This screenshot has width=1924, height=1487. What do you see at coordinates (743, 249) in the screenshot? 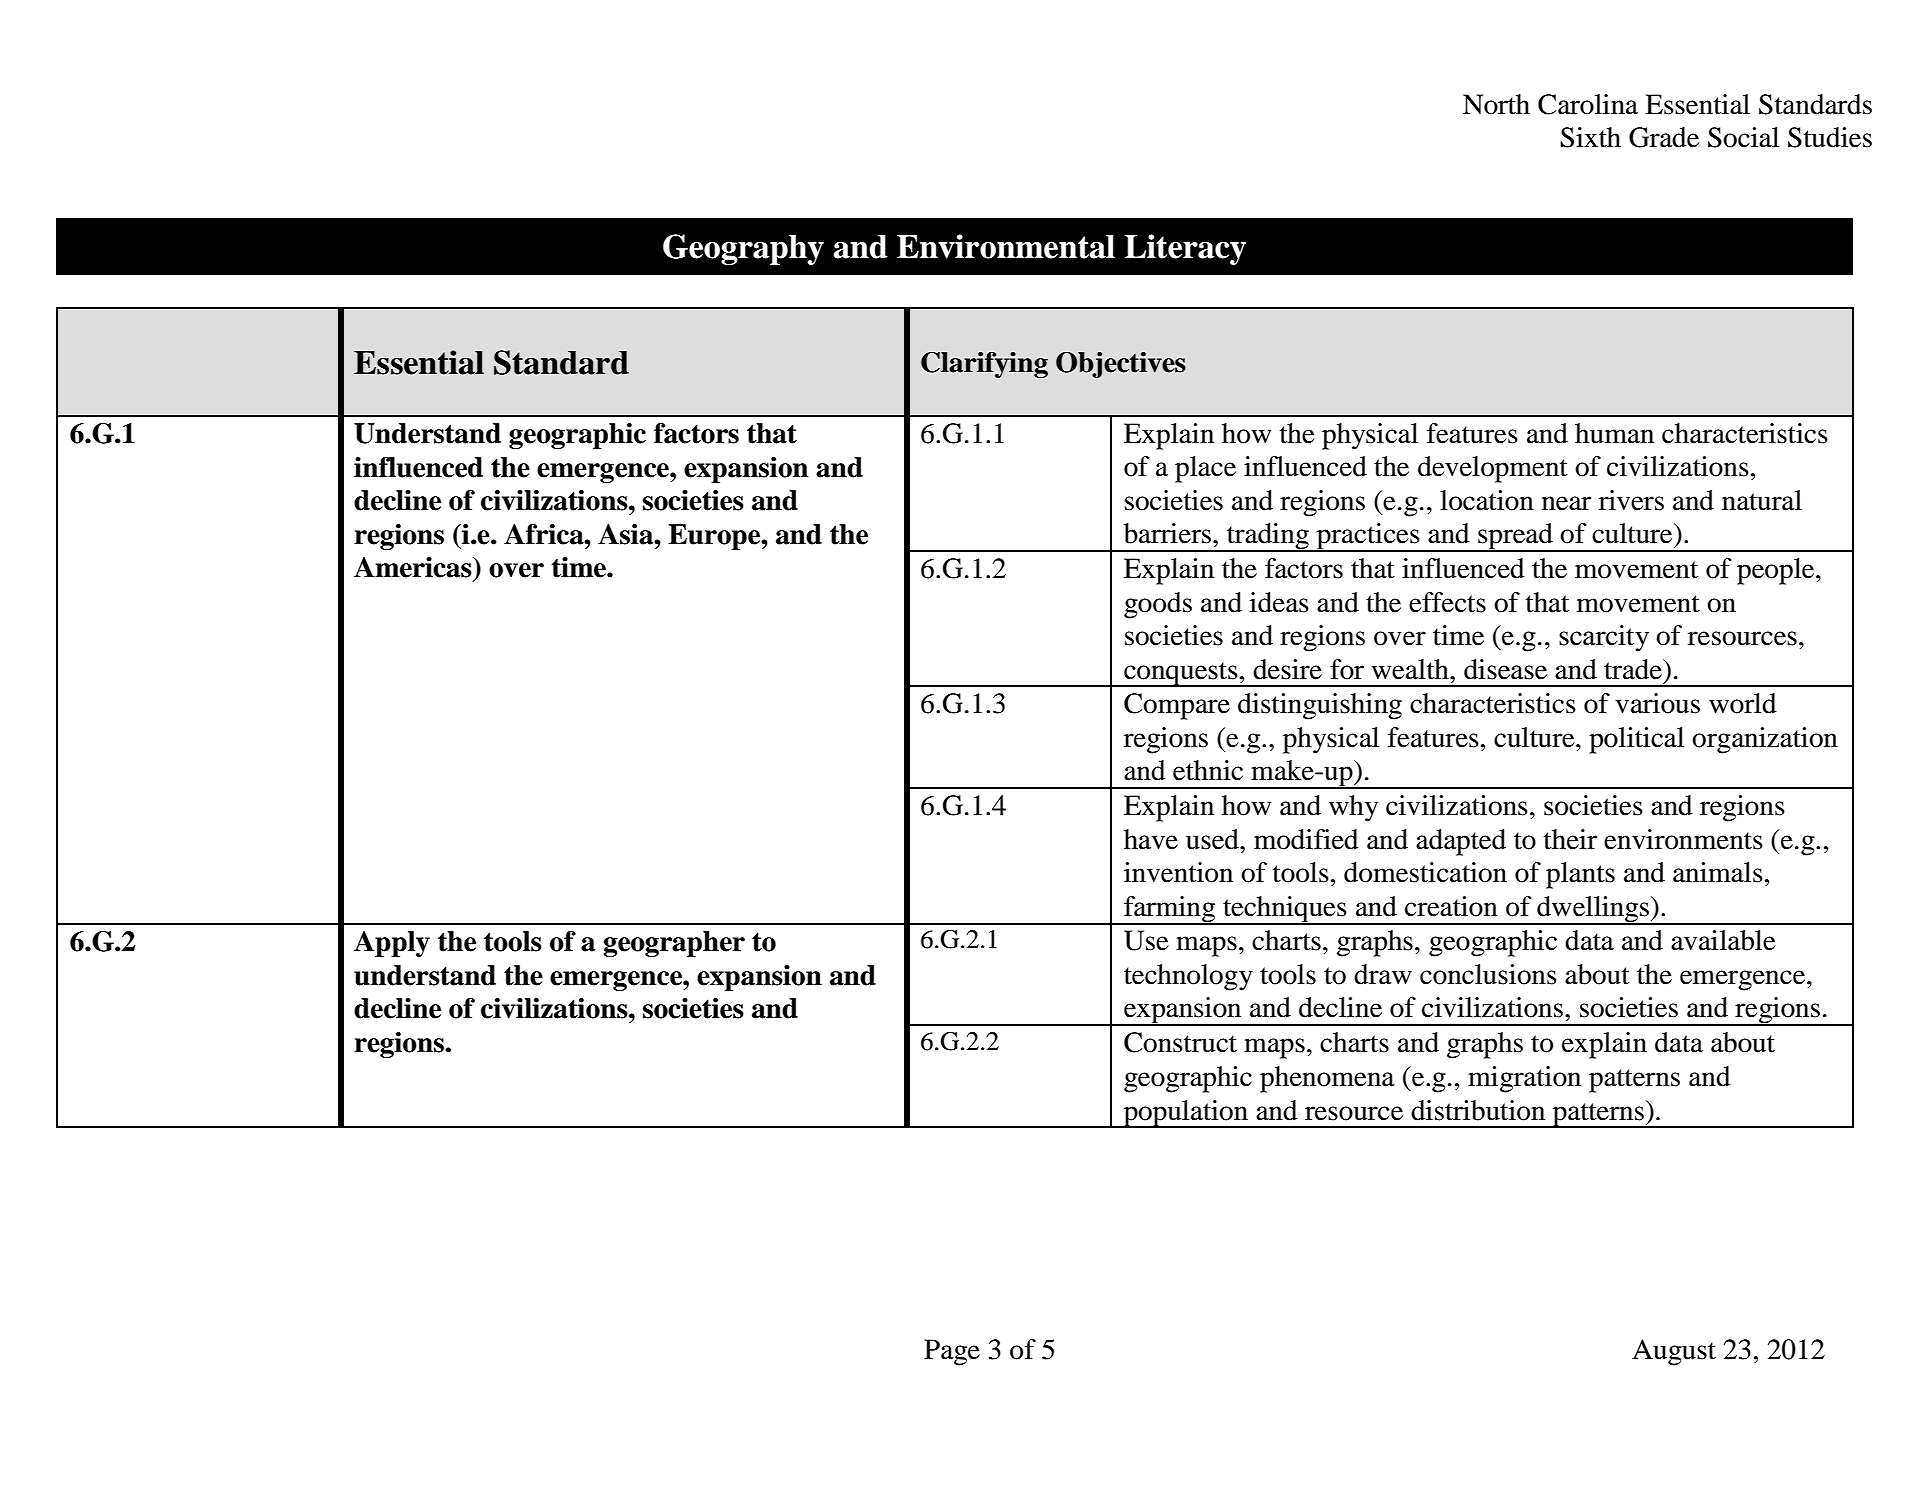
I see `Geography` at bounding box center [743, 249].
